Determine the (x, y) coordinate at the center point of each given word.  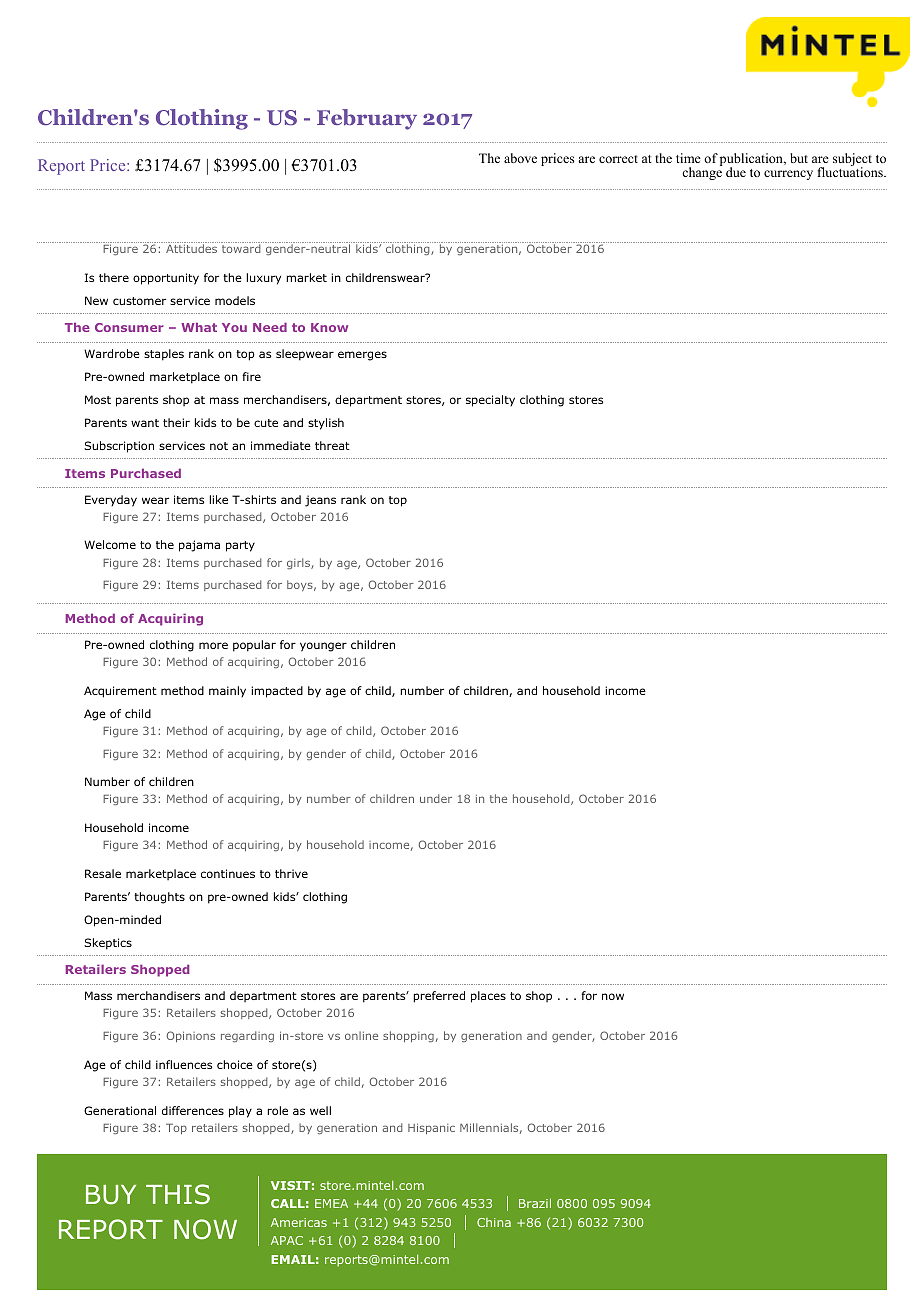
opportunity (166, 279)
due (736, 172)
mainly (227, 692)
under (436, 798)
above (520, 158)
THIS (178, 1194)
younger (323, 647)
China (494, 1222)
